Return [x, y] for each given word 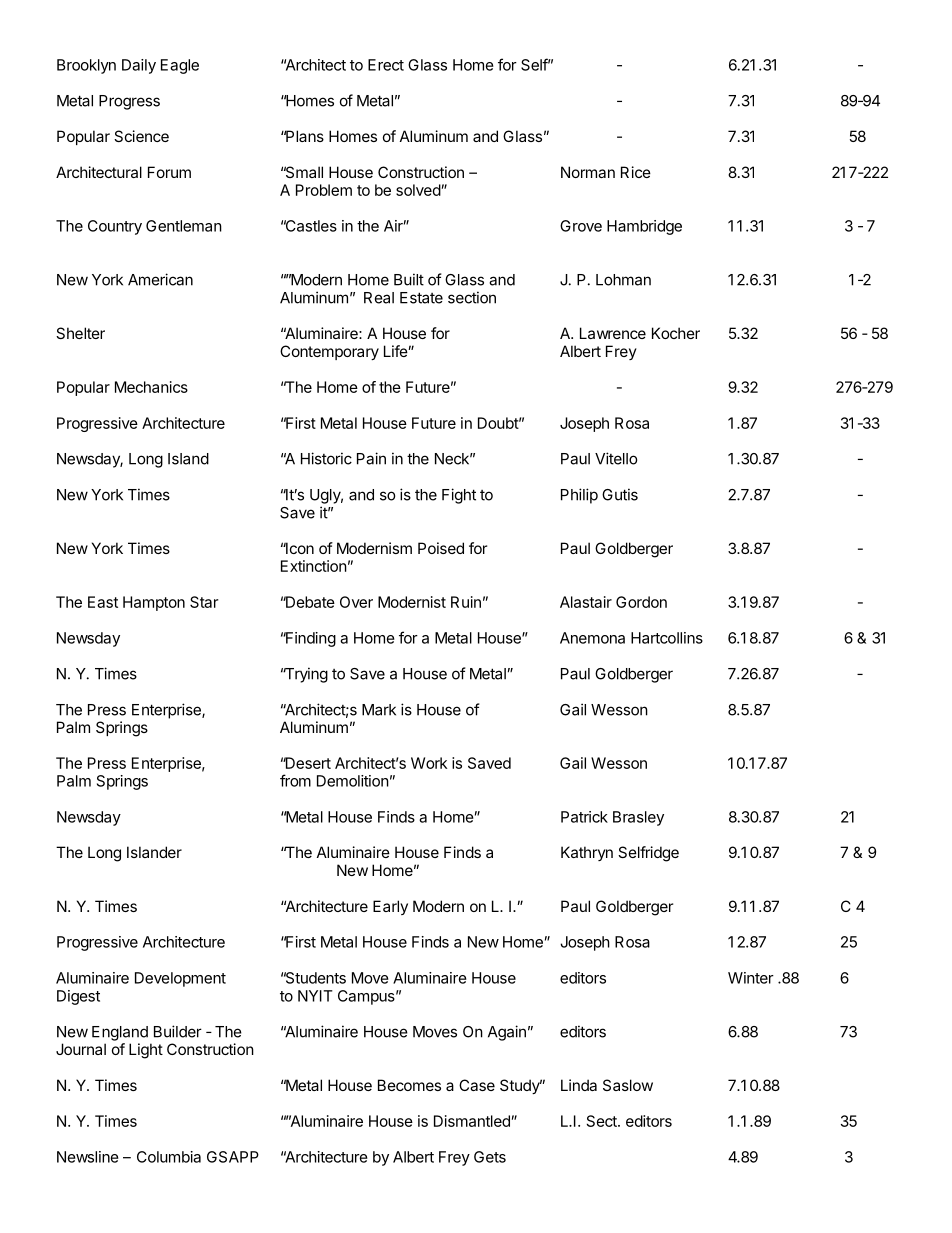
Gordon [641, 602]
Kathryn [587, 853]
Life [396, 351]
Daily [139, 66]
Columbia [169, 1157]
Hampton [154, 603]
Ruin [466, 602]
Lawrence [613, 333]
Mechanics [151, 387]
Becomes [409, 1085]
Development [180, 979]
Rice [636, 172]
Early [390, 907]
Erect [386, 65]
